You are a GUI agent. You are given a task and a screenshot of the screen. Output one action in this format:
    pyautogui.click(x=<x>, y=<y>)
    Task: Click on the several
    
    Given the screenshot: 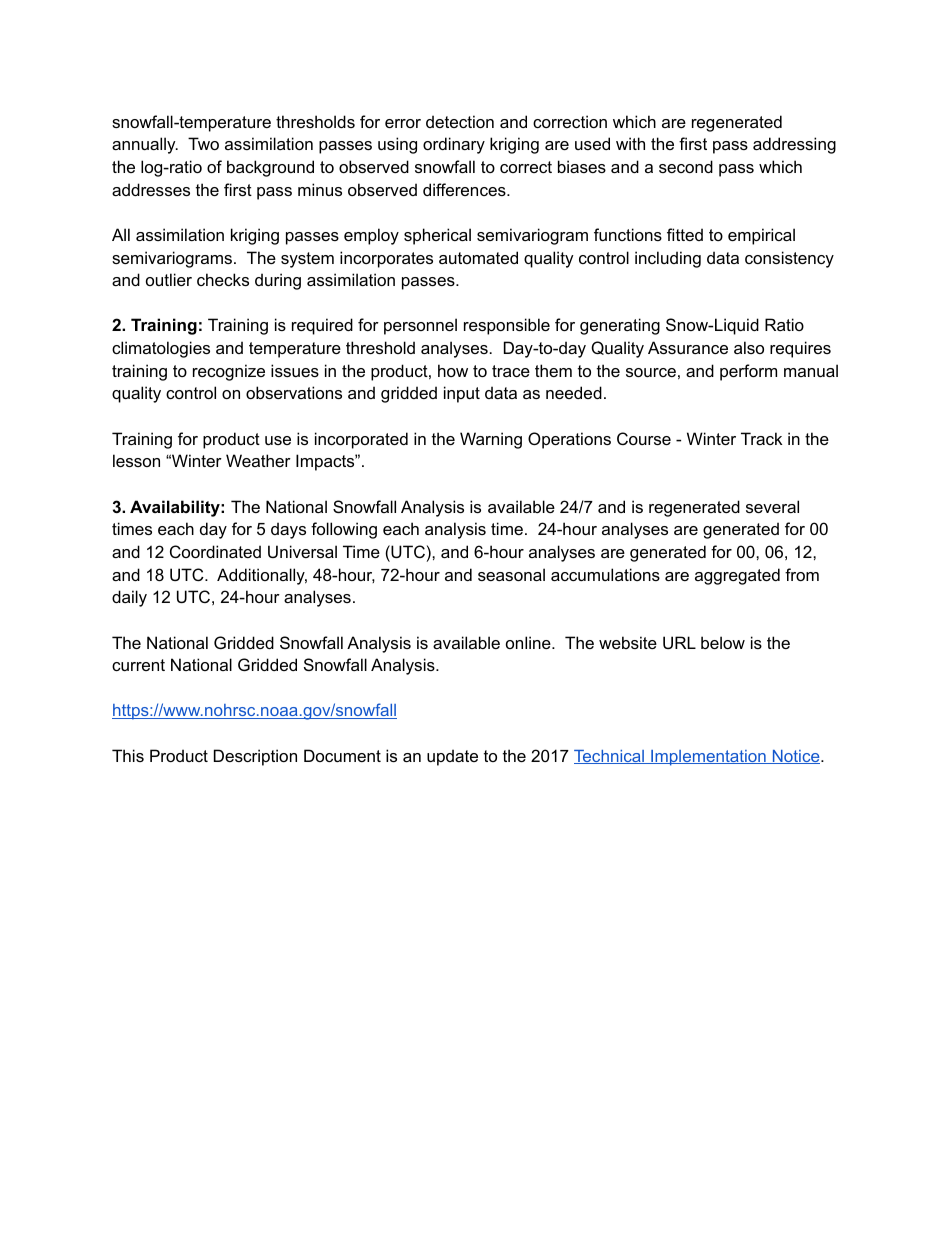 What is the action you would take?
    pyautogui.click(x=772, y=506)
